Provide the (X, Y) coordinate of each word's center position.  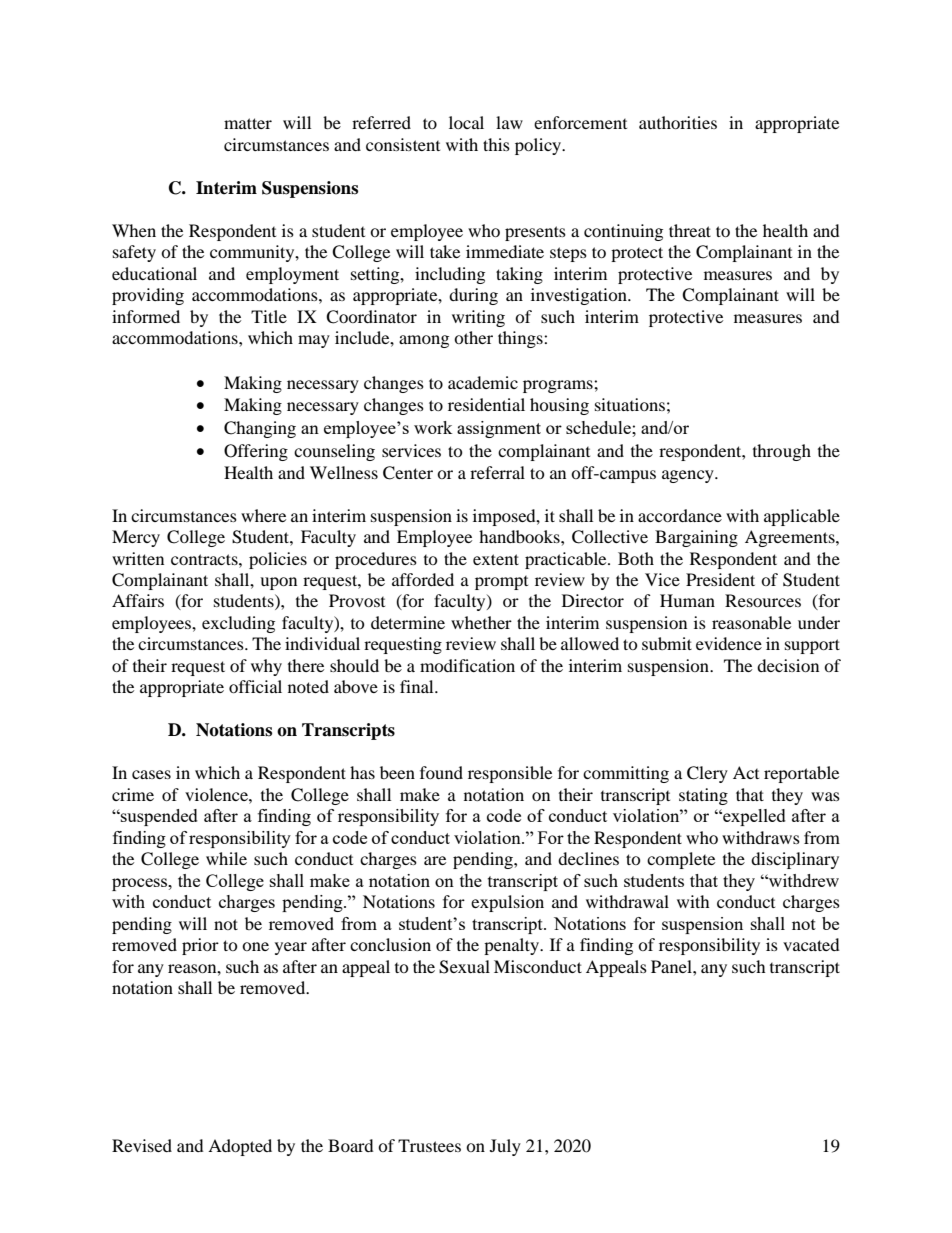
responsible (510, 774)
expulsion (507, 903)
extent (496, 559)
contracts (205, 559)
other (473, 337)
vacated (811, 944)
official (255, 686)
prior (200, 946)
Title (269, 316)
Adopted (240, 1147)
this (496, 144)
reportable (801, 774)
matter (248, 123)
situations (630, 404)
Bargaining (696, 538)
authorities (678, 122)
